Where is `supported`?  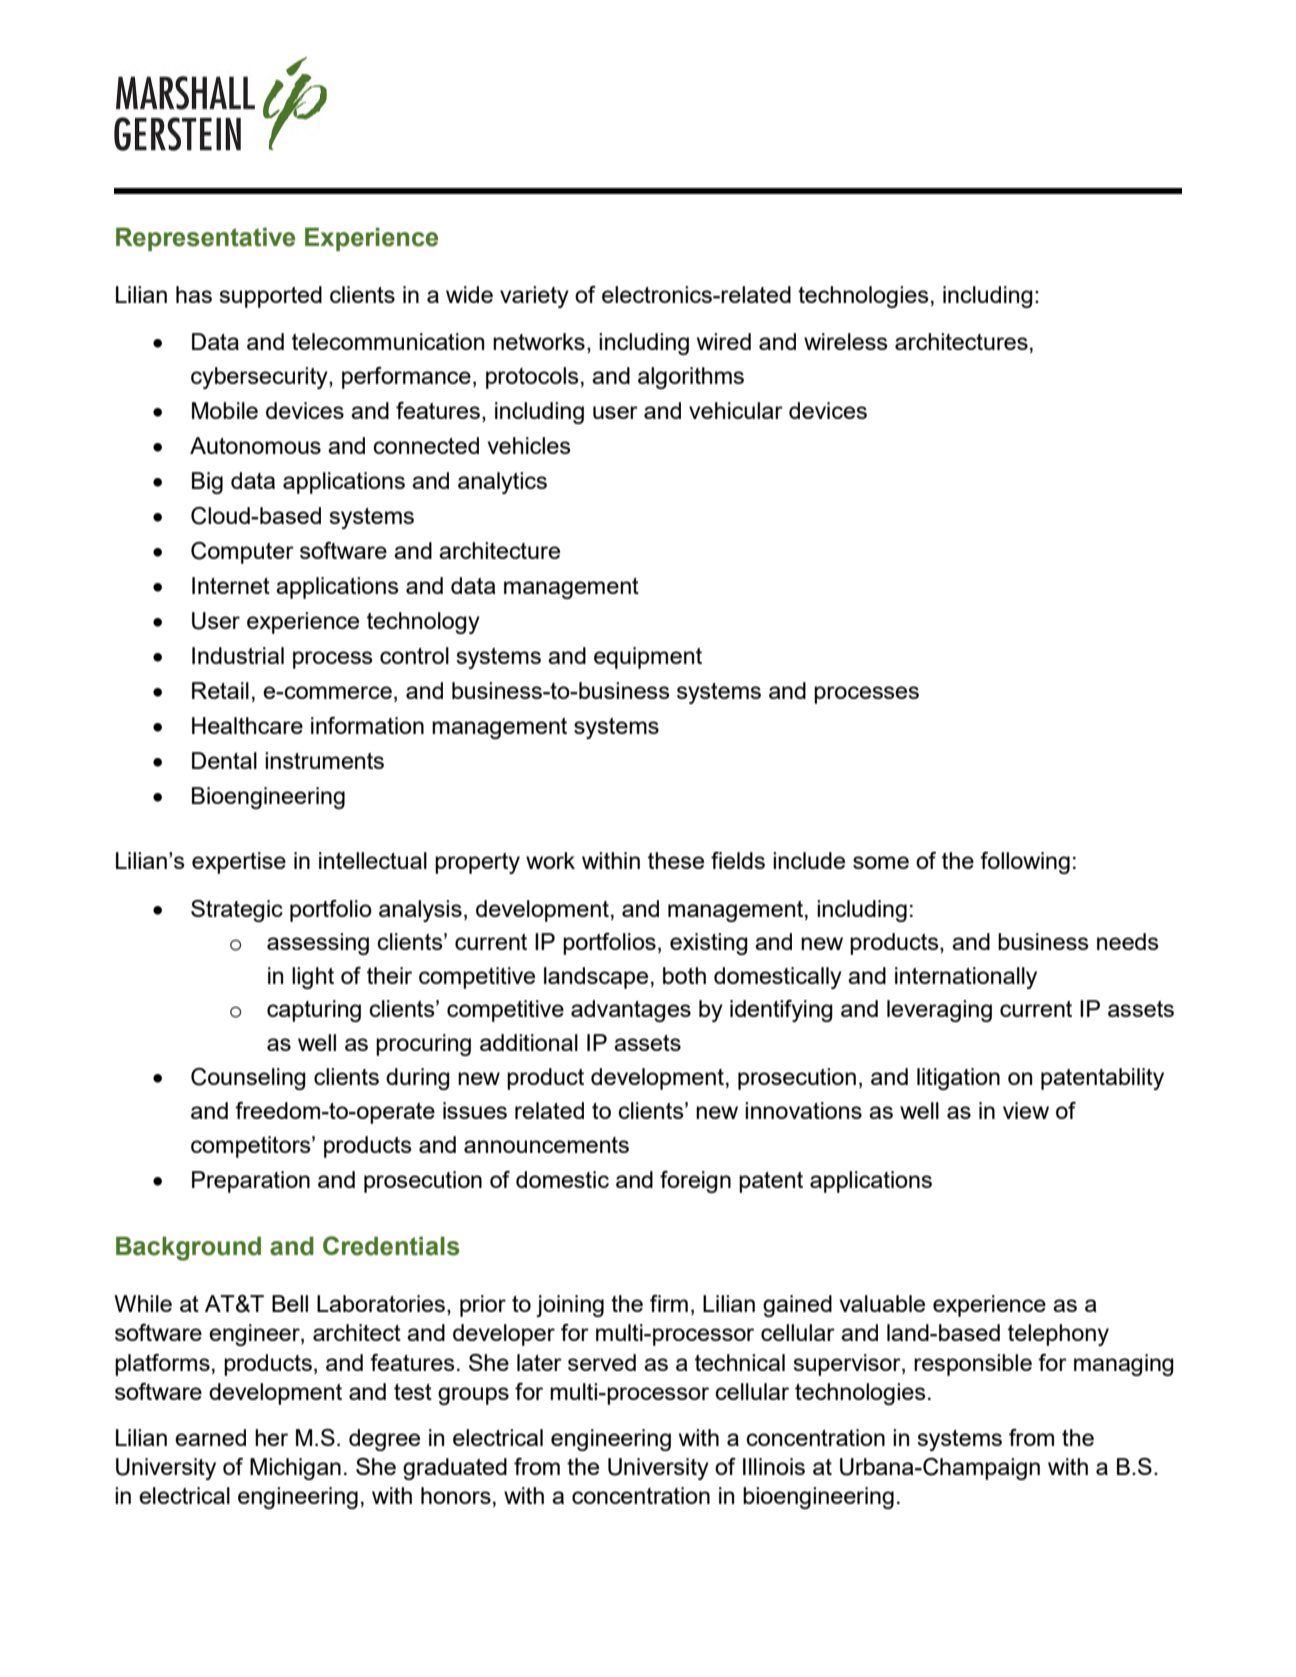
supported is located at coordinates (270, 297).
